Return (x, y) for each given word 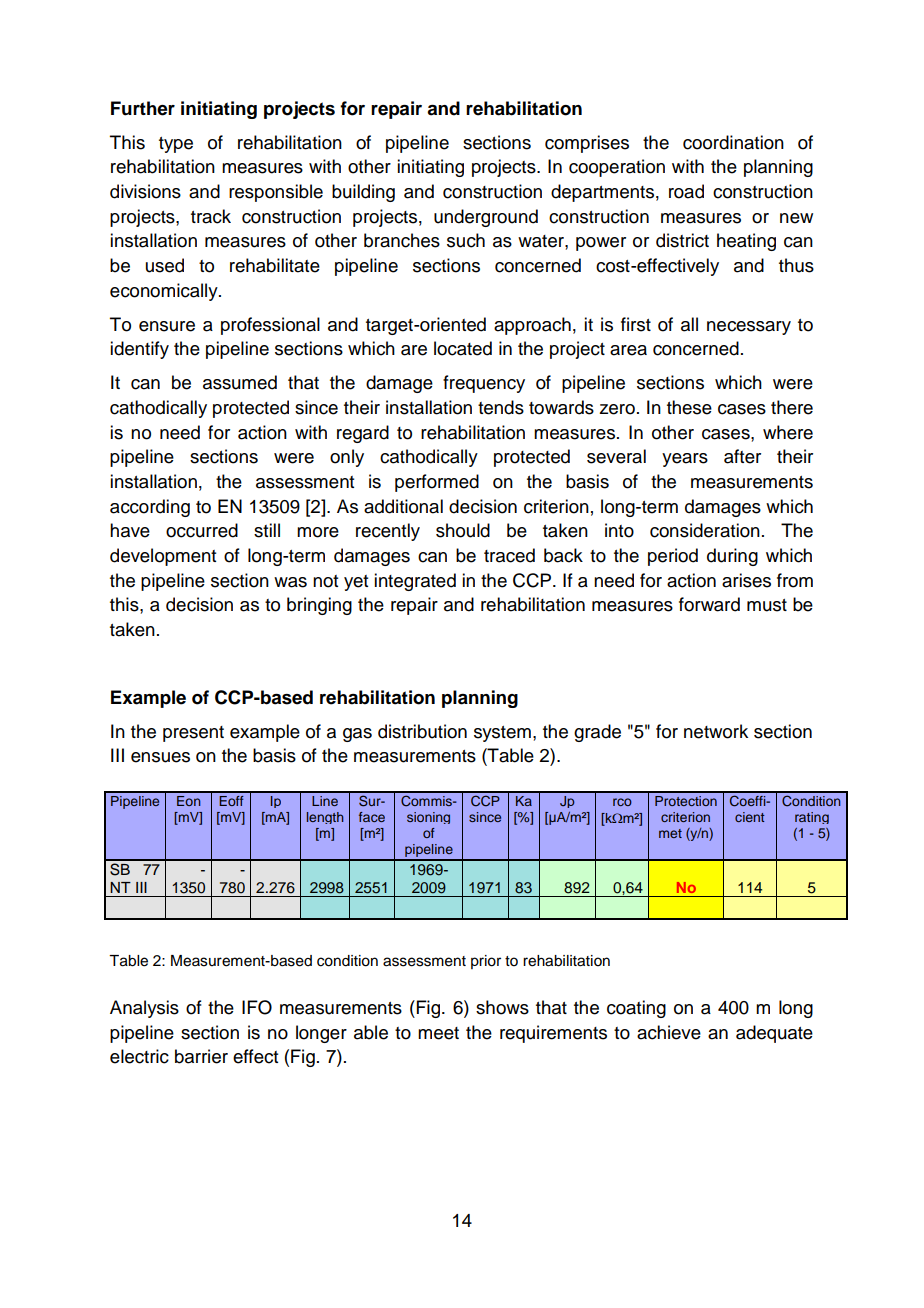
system (502, 734)
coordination (733, 142)
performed (437, 483)
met (670, 833)
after (742, 456)
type (176, 145)
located (463, 348)
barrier (201, 1056)
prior (486, 962)
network (716, 731)
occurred (202, 530)
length (325, 818)
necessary (749, 328)
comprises (587, 144)
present (193, 734)
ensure (167, 326)
